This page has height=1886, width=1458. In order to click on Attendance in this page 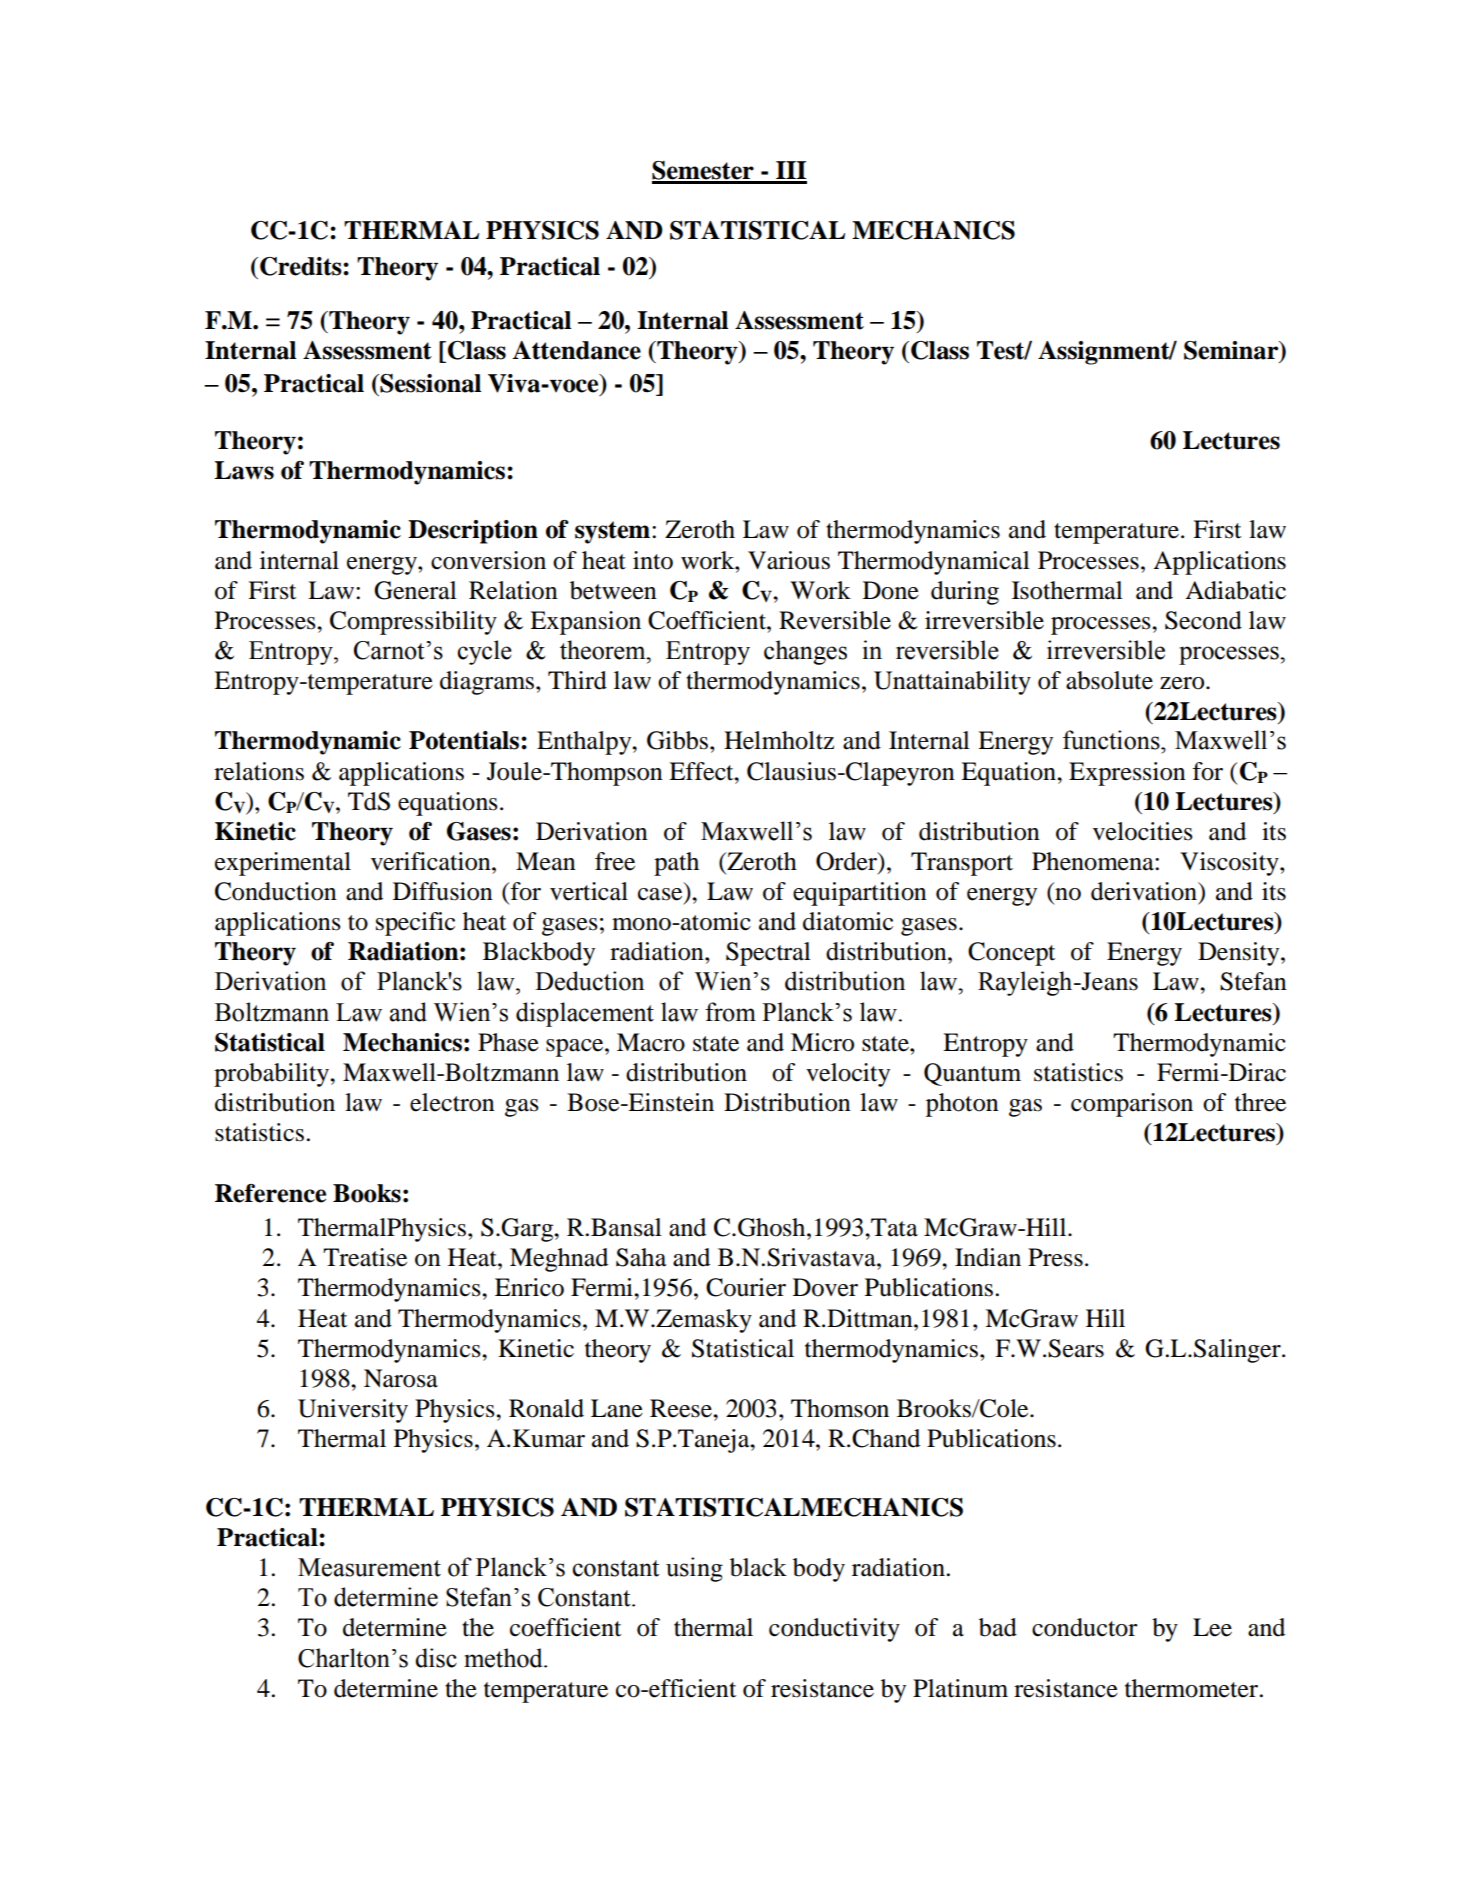, I will do `click(576, 350)`.
